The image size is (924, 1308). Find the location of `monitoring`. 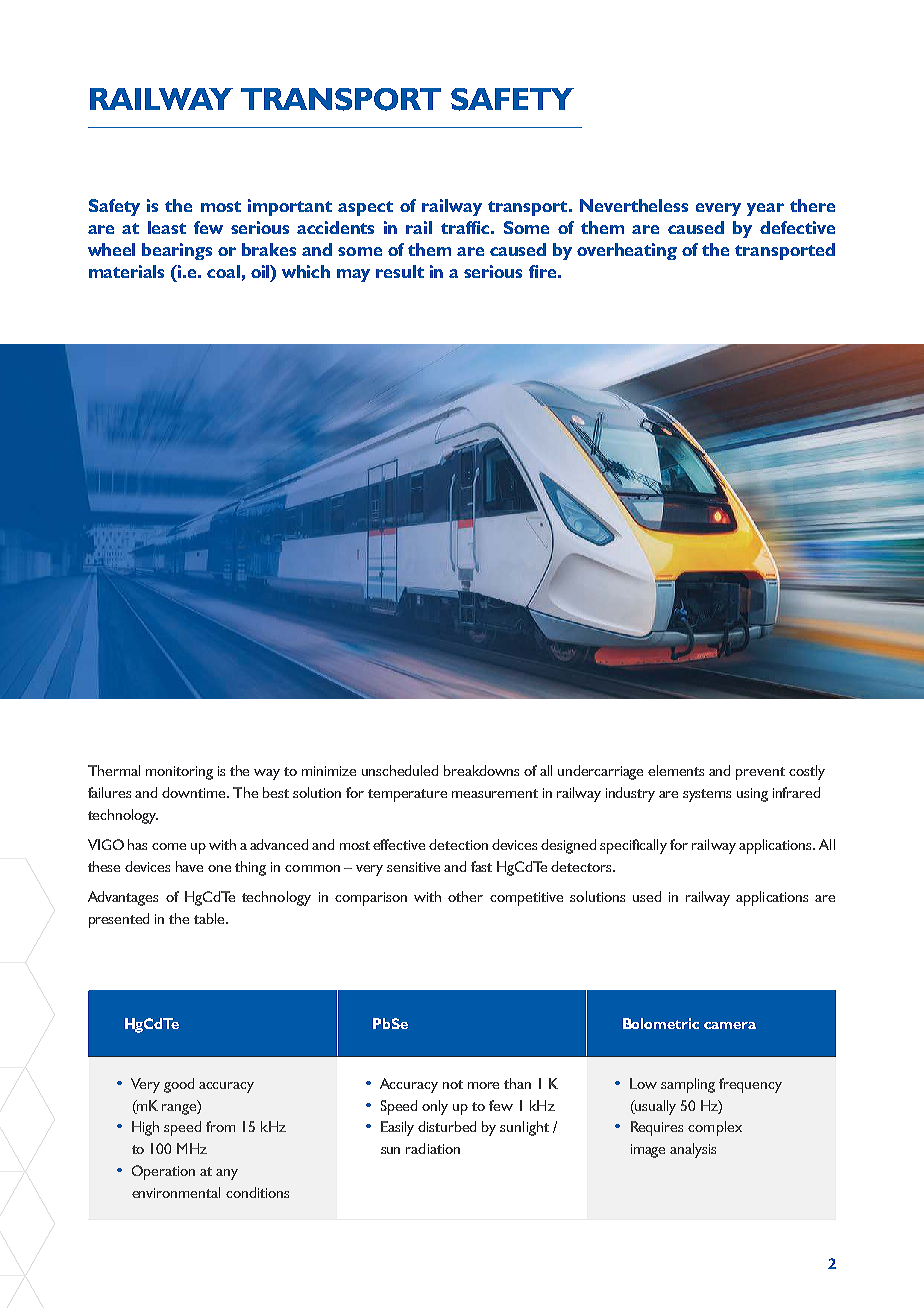

monitoring is located at coordinates (179, 773).
